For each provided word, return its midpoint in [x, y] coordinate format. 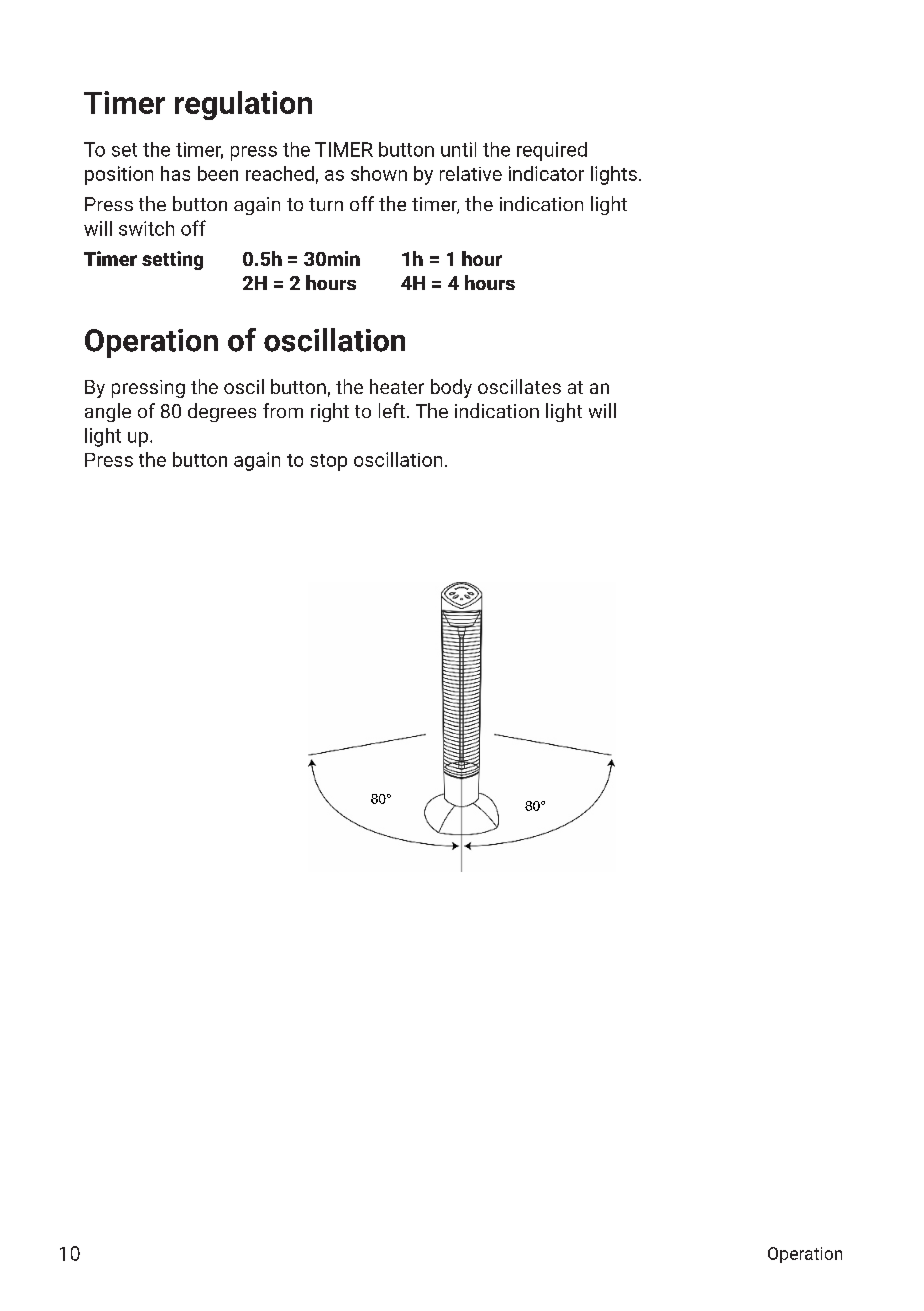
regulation [243, 105]
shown [379, 173]
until [458, 149]
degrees [222, 412]
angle [108, 412]
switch [146, 228]
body [451, 388]
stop [328, 462]
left [392, 410]
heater [397, 386]
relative [471, 173]
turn [326, 204]
